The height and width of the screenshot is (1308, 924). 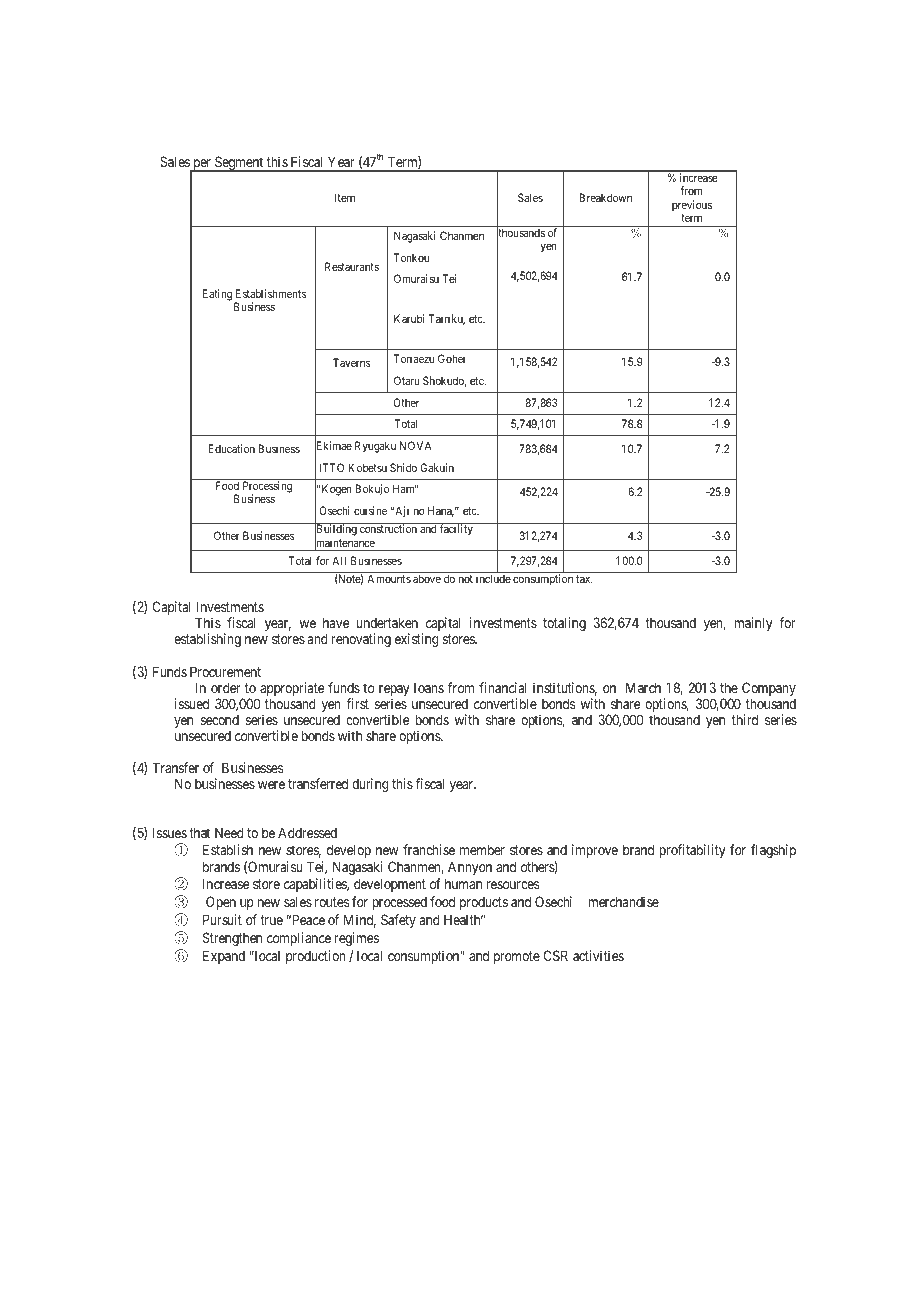 What do you see at coordinates (339, 560) in the screenshot?
I see `All` at bounding box center [339, 560].
